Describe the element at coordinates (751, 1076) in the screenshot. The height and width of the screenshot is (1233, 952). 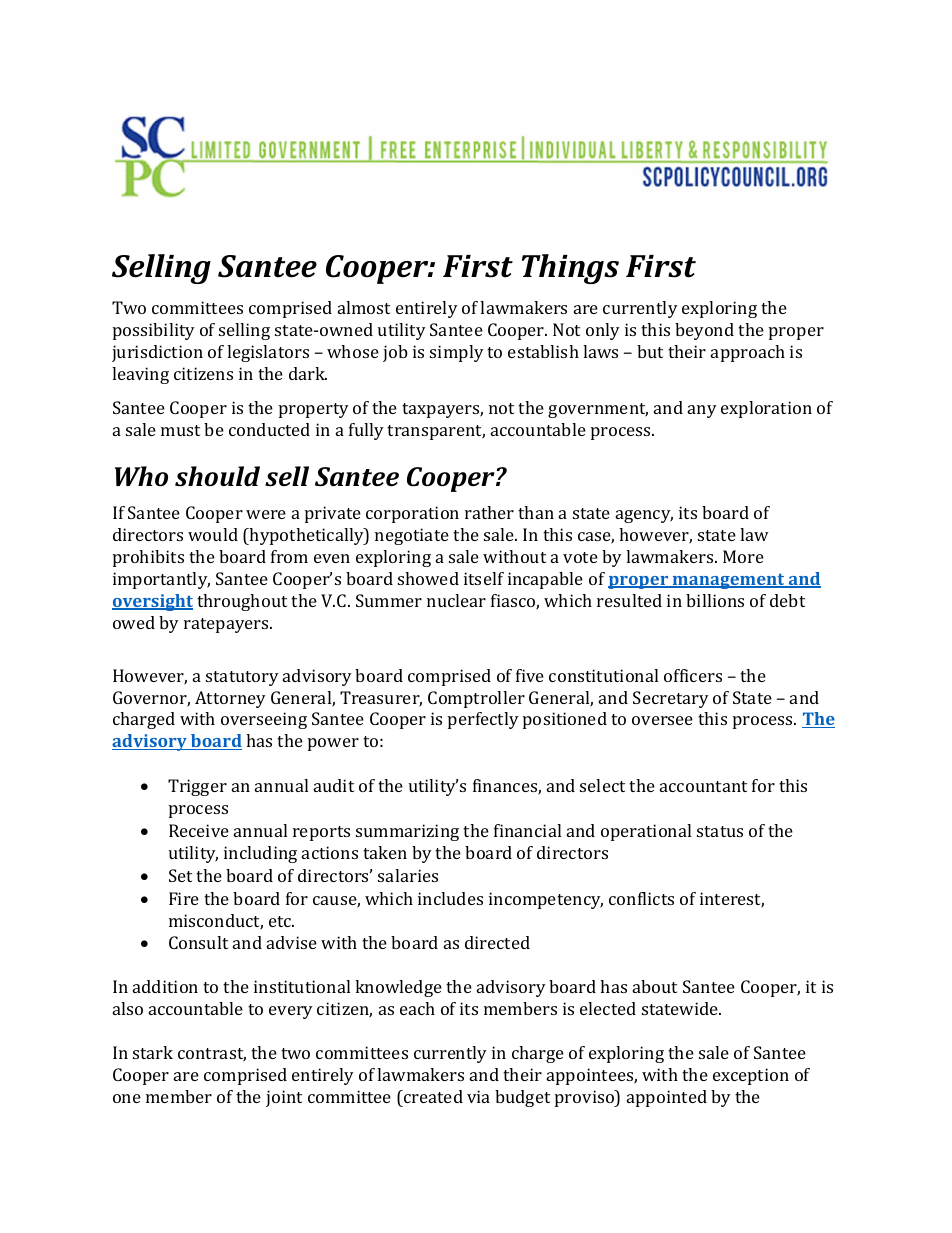
I see `exception` at that location.
